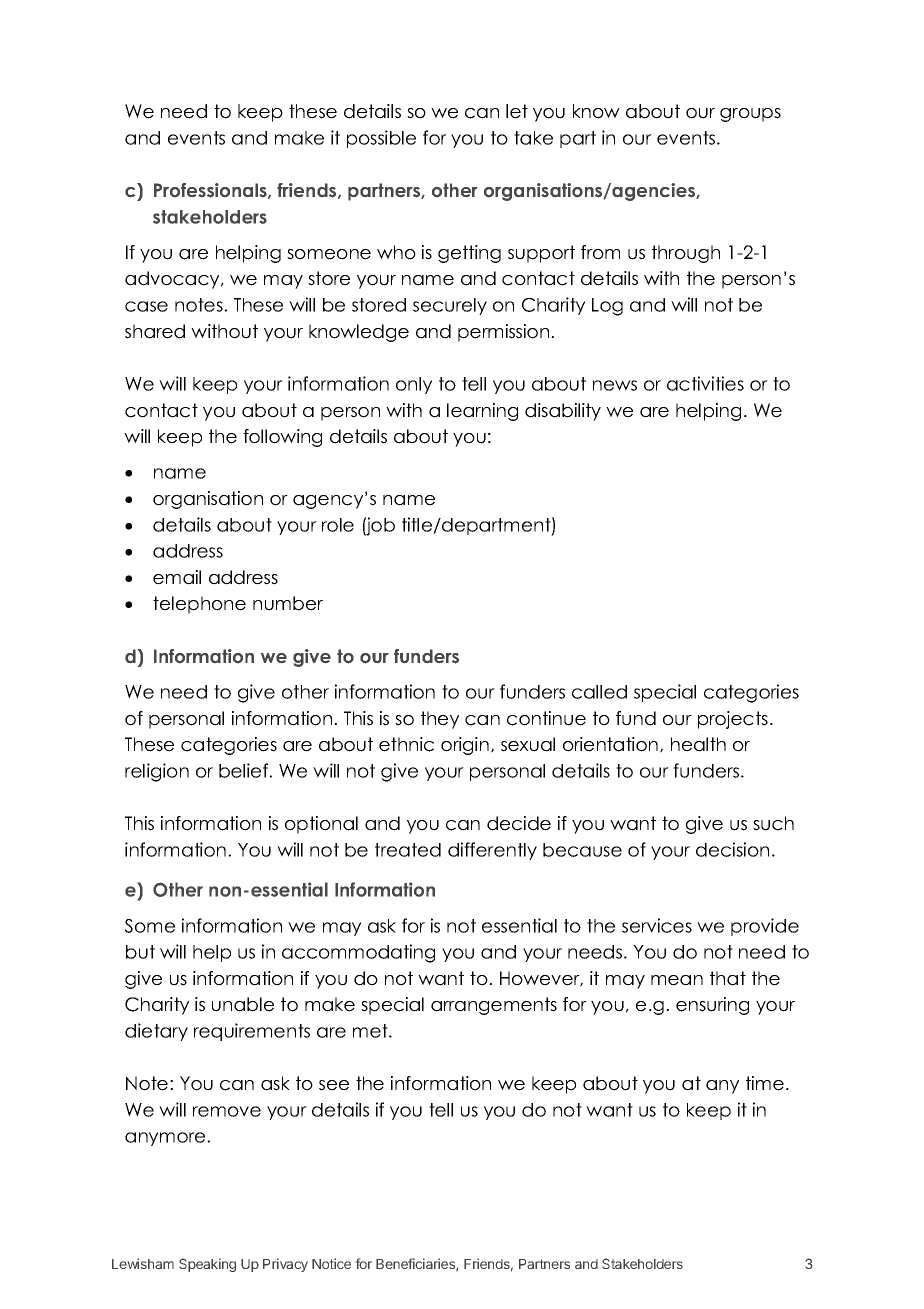  I want to click on mean, so click(677, 980).
